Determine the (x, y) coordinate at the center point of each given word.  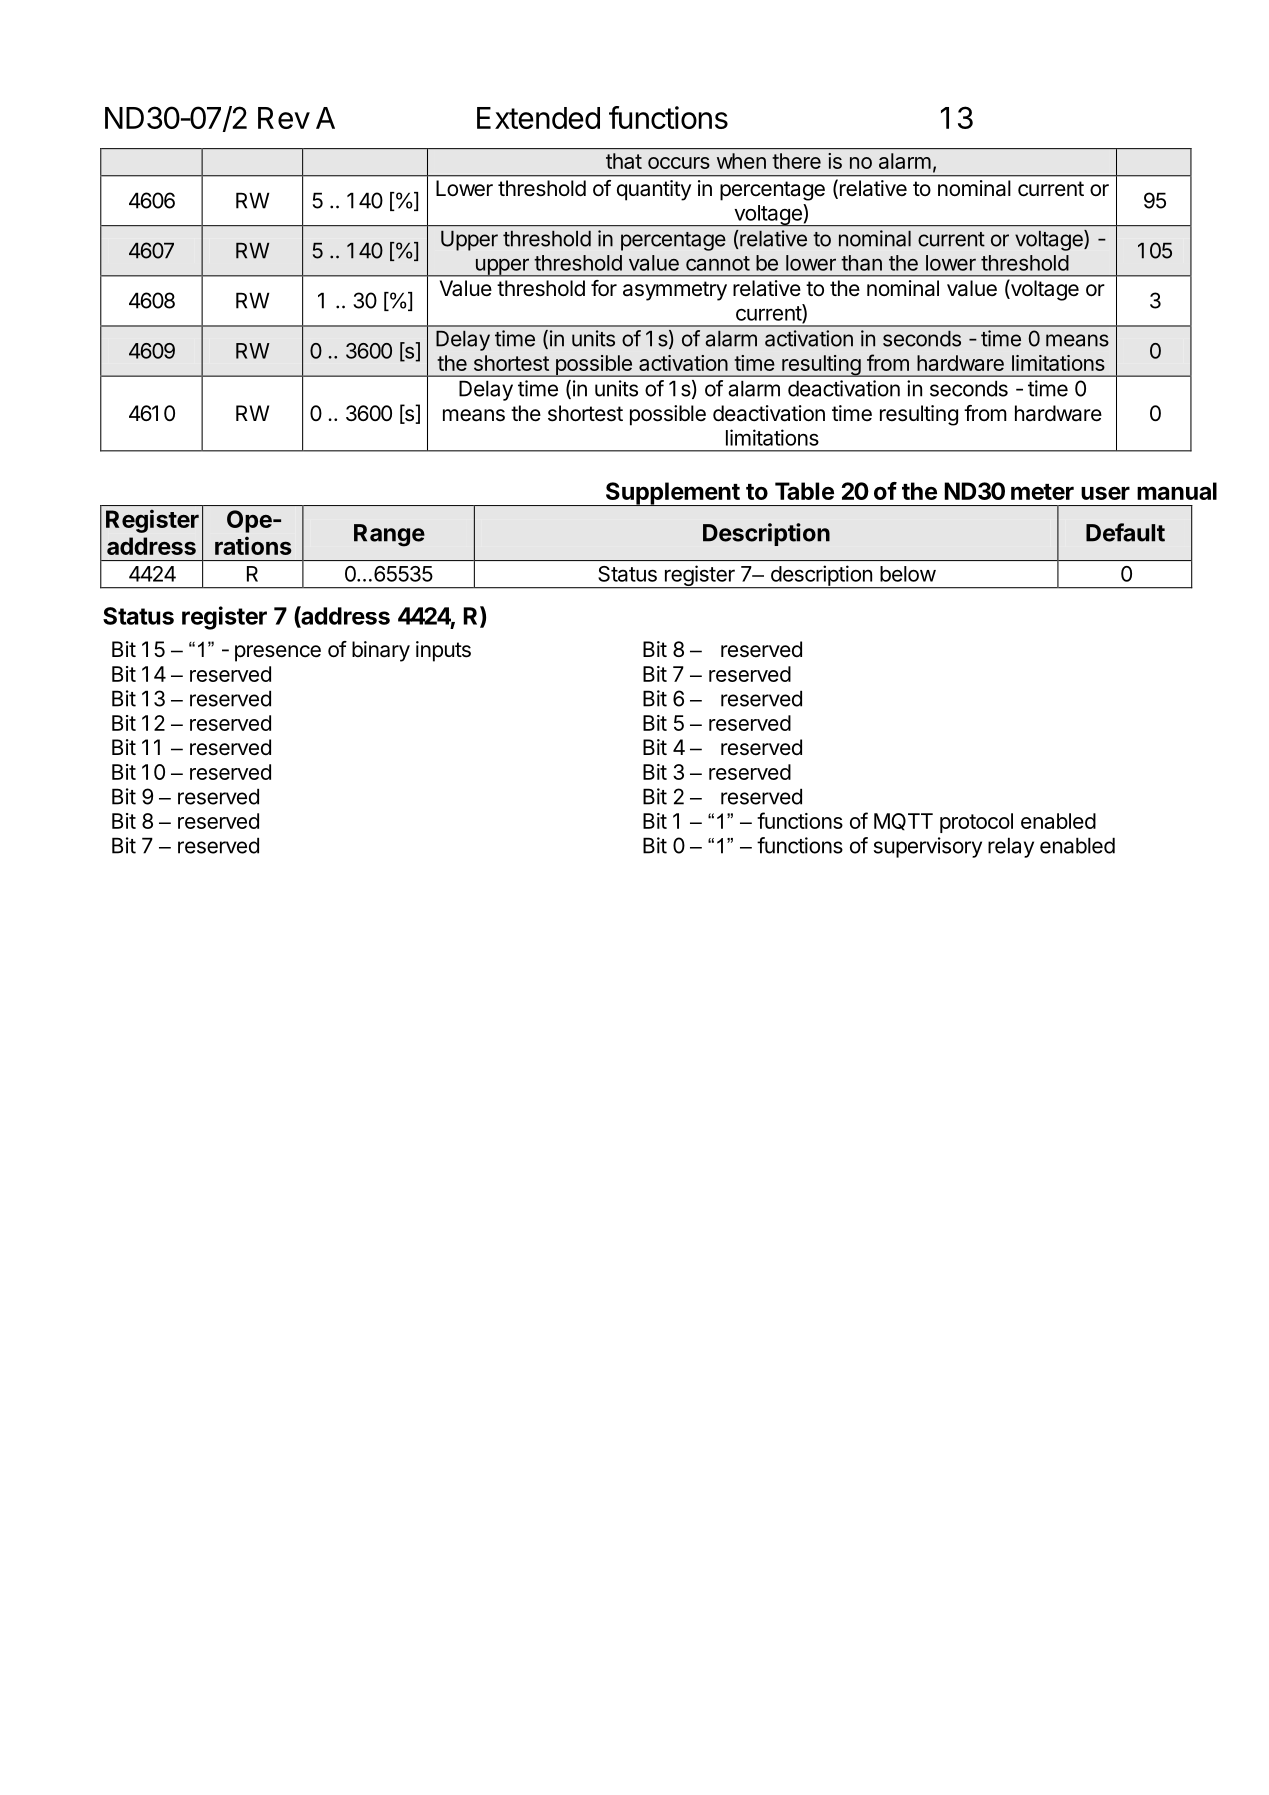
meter (1042, 492)
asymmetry (675, 291)
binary (381, 651)
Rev (284, 118)
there (796, 161)
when (741, 161)
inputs (443, 651)
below (908, 574)
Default (1125, 532)
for (604, 288)
